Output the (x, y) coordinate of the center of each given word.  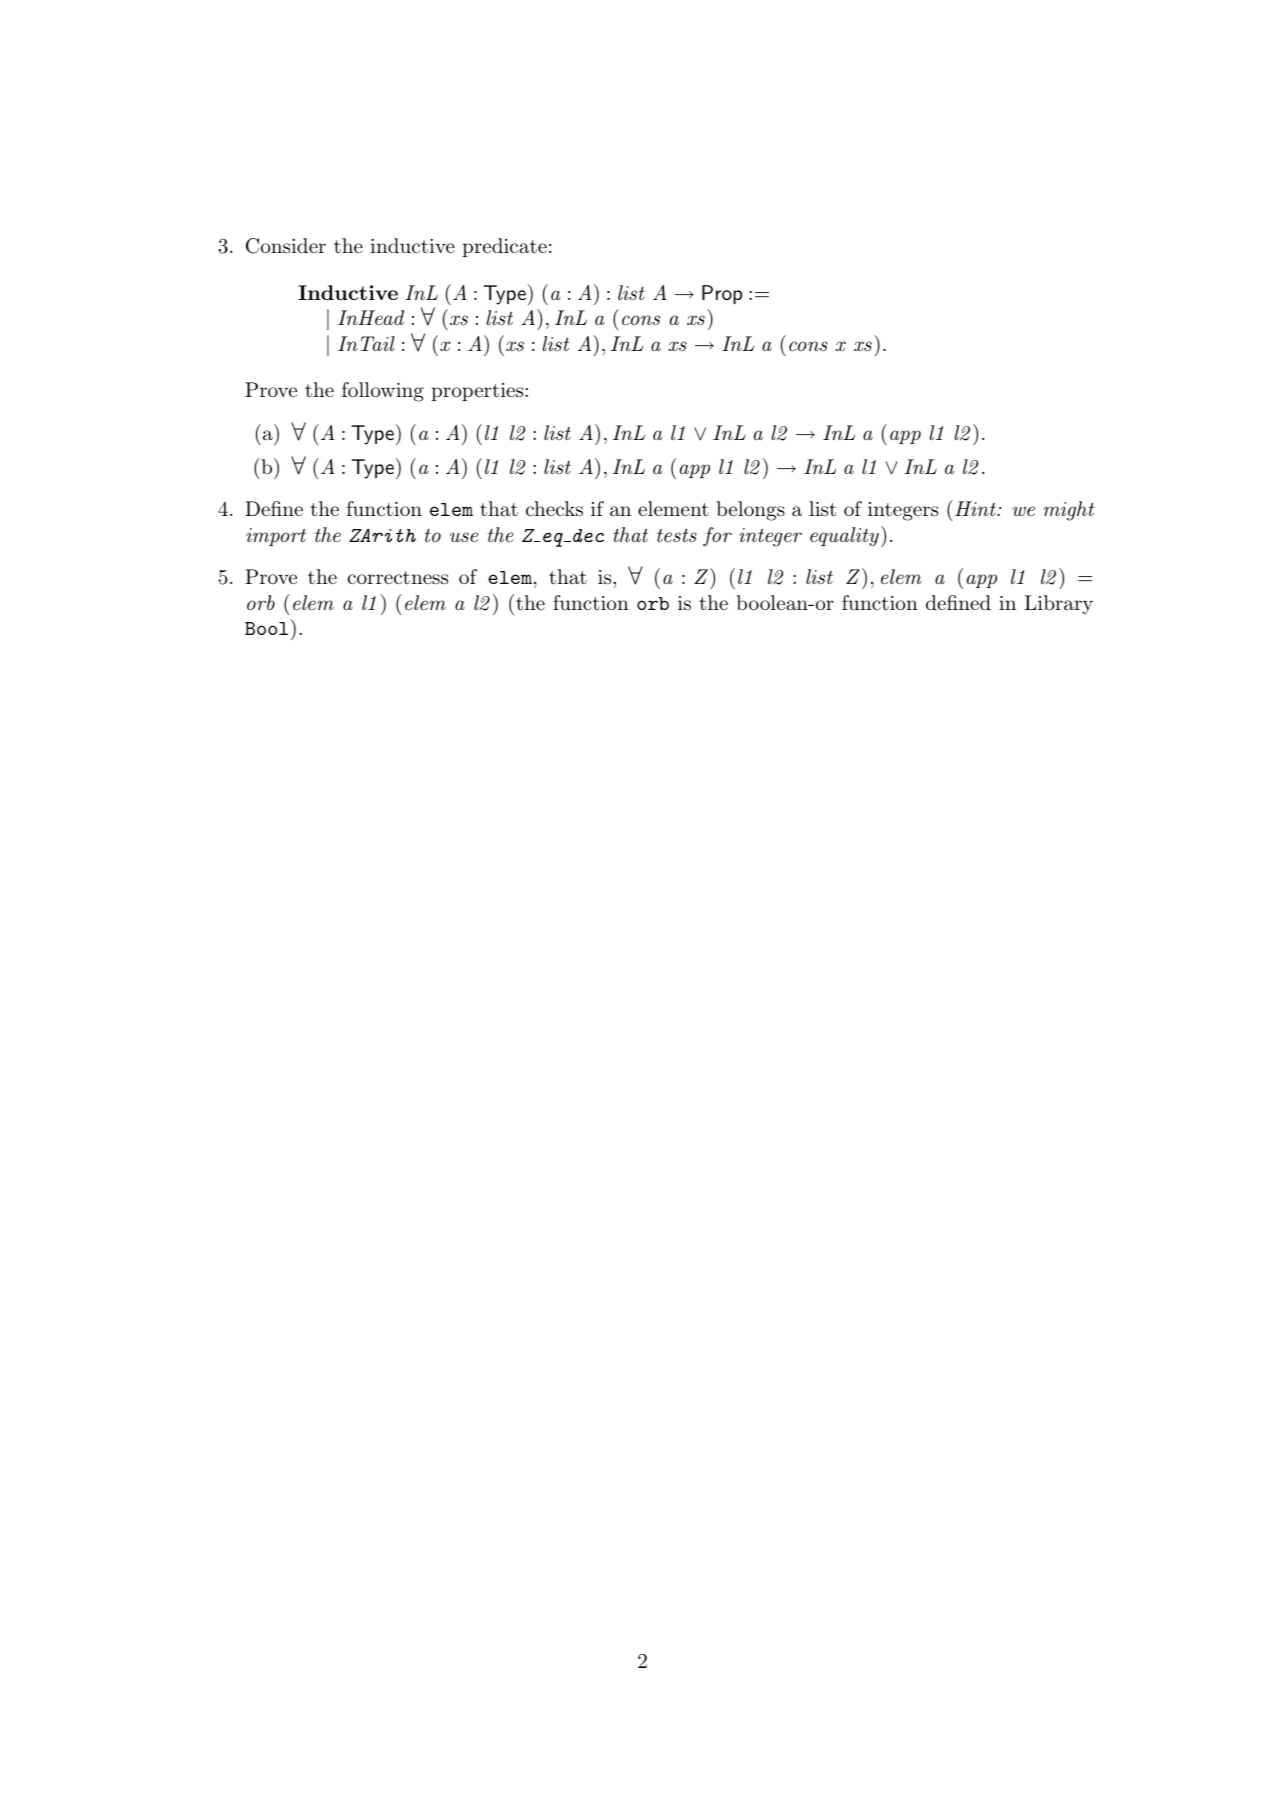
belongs (750, 511)
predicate (504, 247)
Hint (976, 508)
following (383, 392)
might (1069, 511)
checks (554, 509)
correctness (397, 578)
